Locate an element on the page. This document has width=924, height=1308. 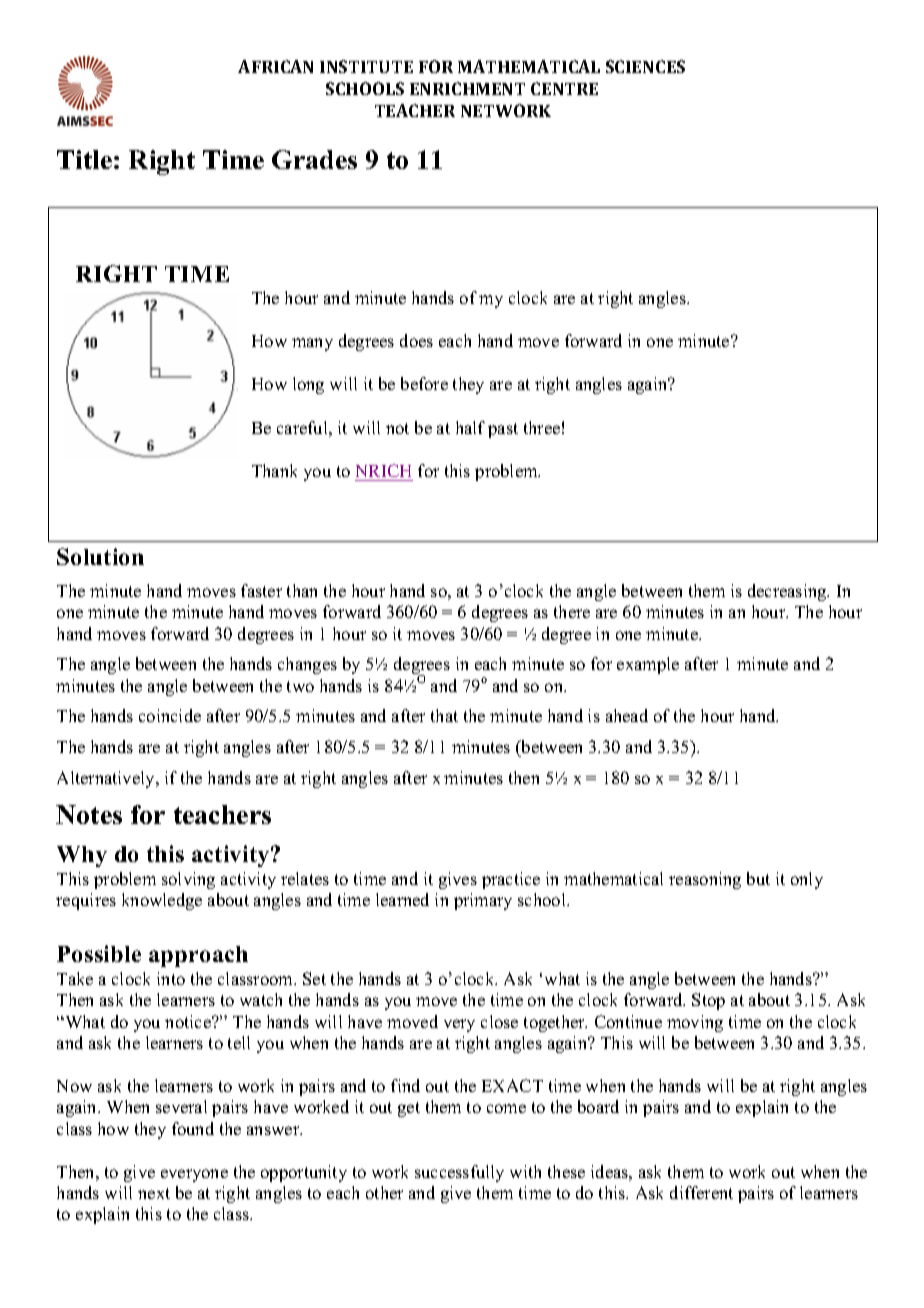
next is located at coordinates (154, 1193).
